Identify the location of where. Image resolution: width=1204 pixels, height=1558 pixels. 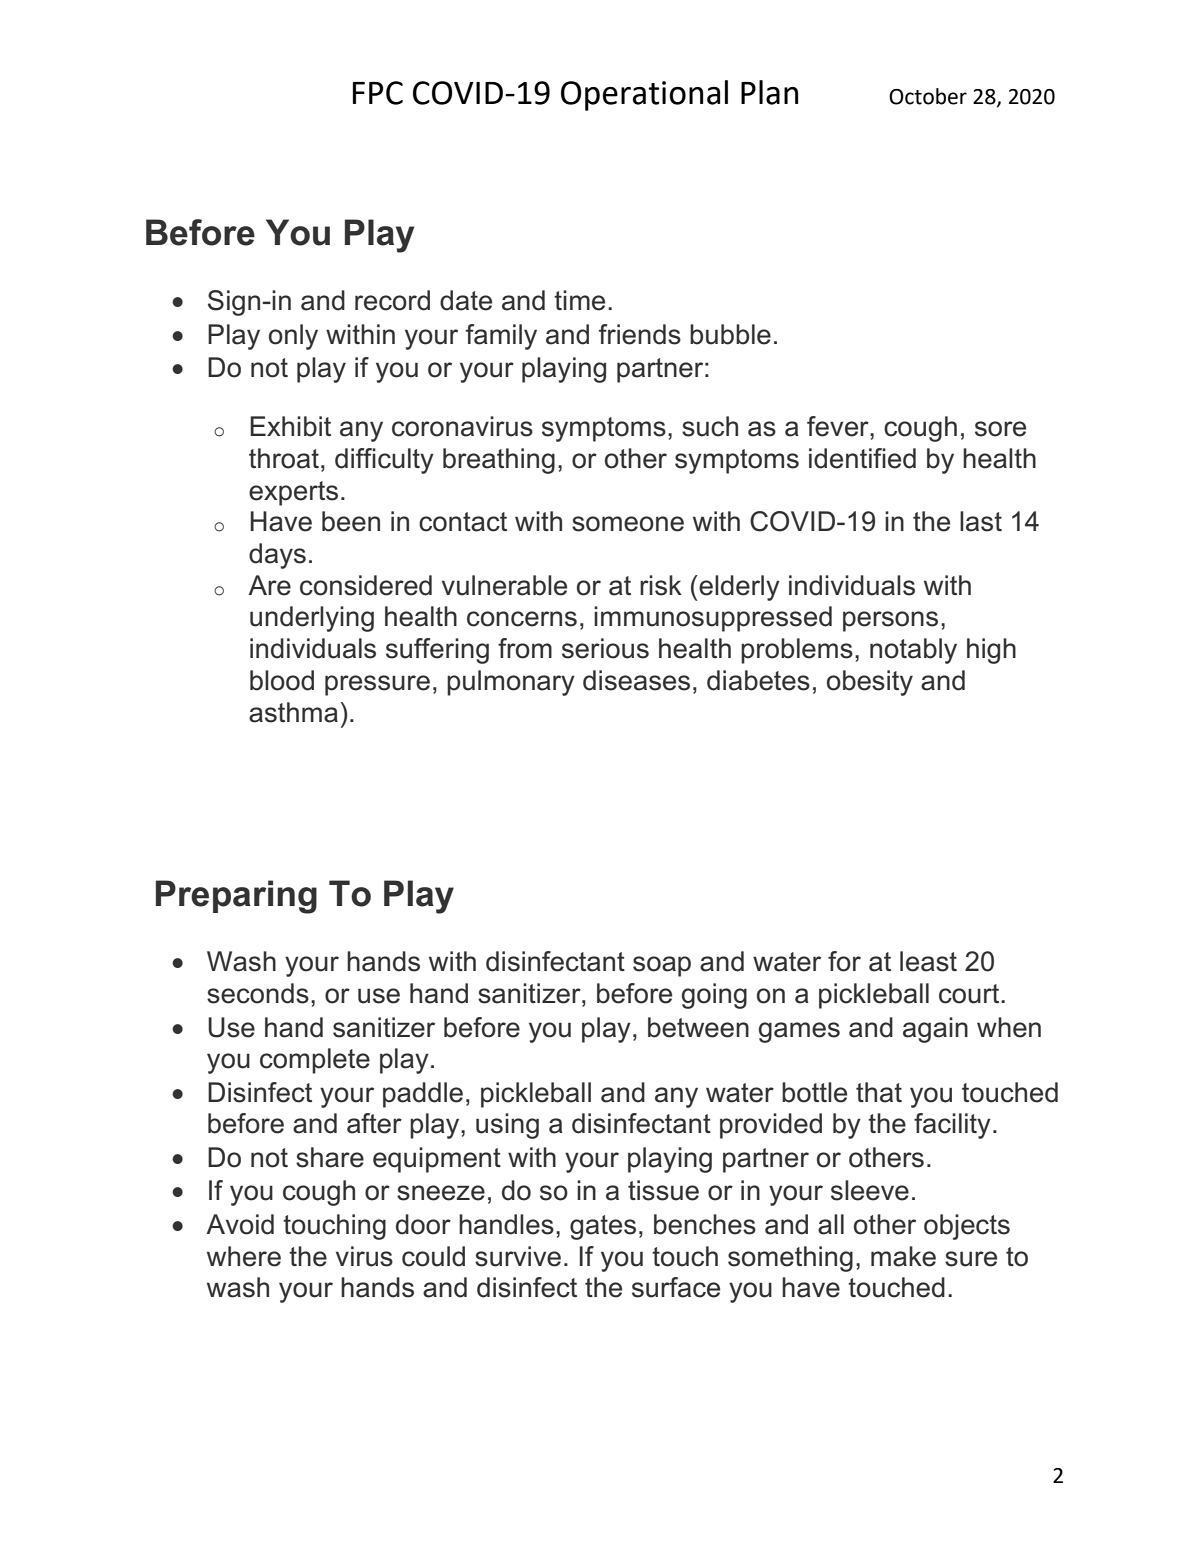
(244, 1256).
